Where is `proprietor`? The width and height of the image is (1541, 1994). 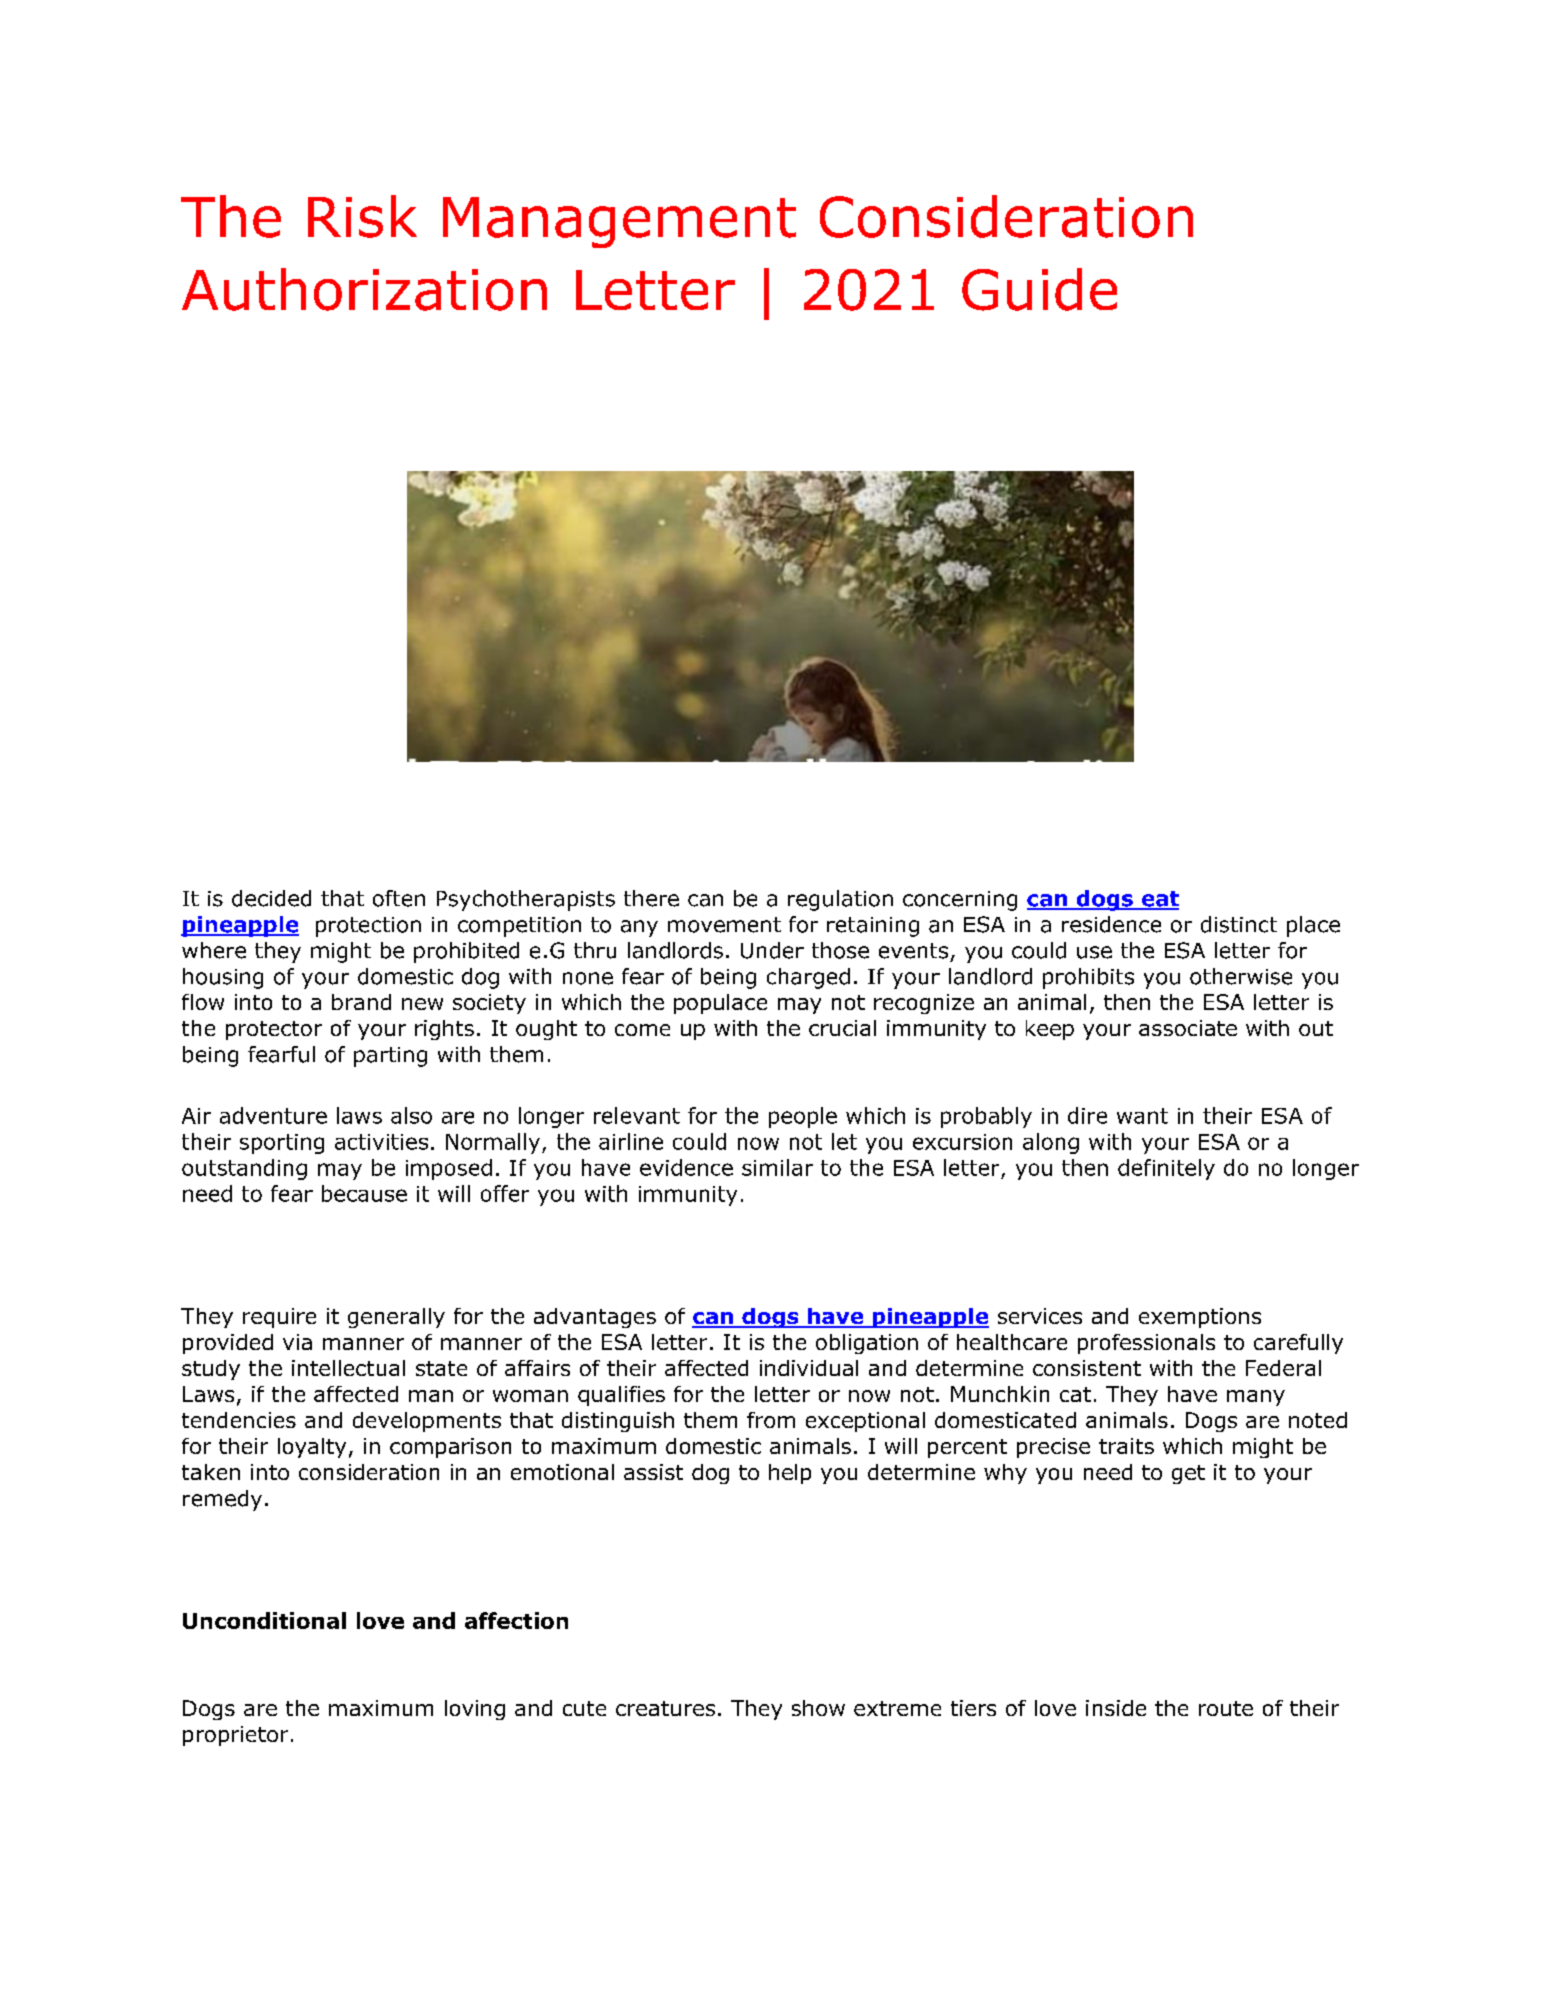 proprietor is located at coordinates (235, 1736).
